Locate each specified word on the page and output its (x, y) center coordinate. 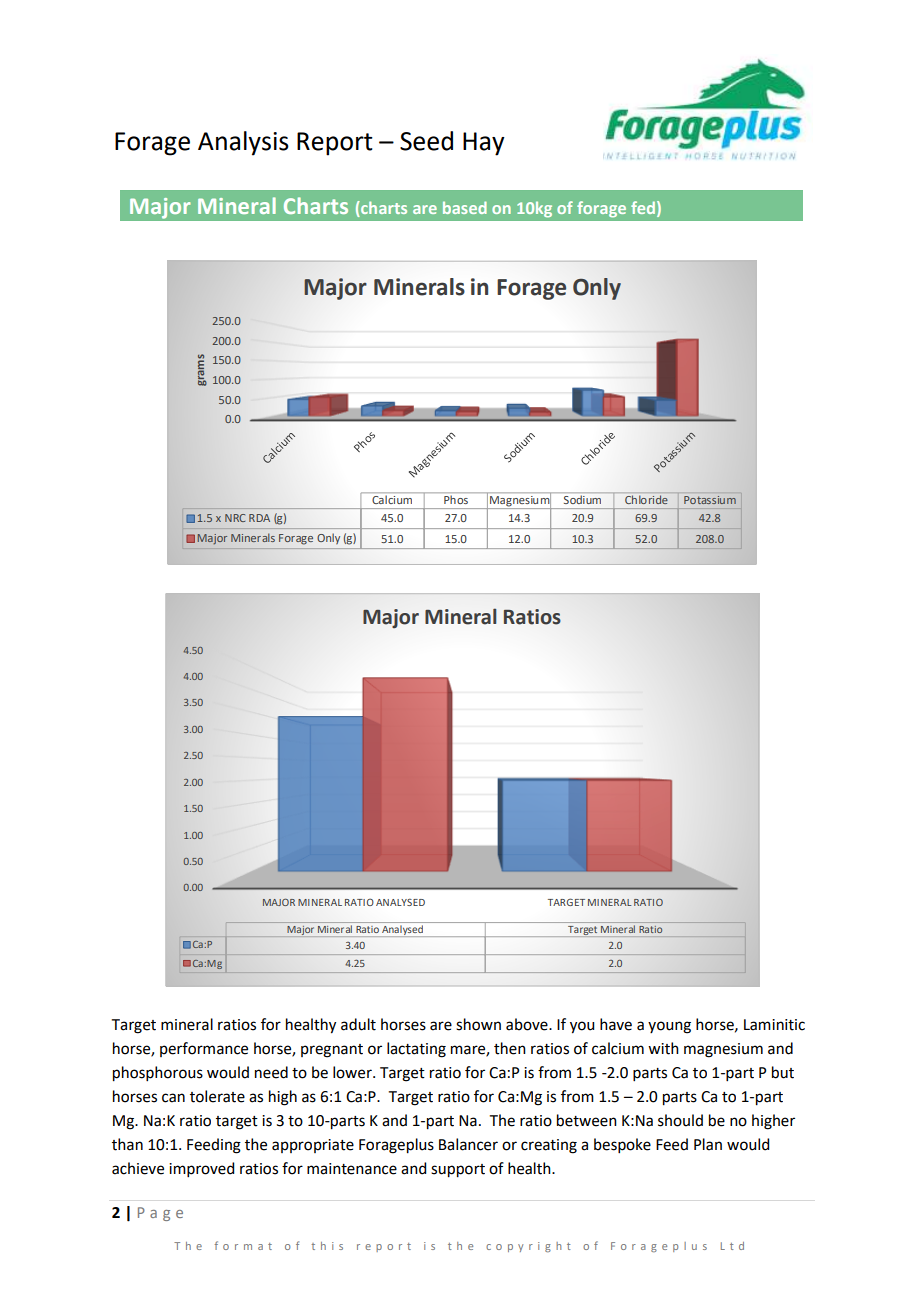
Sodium (582, 500)
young (669, 1027)
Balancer (468, 1144)
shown (478, 1024)
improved (201, 1169)
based (465, 207)
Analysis (243, 143)
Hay (484, 144)
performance (204, 1049)
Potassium (710, 500)
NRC (235, 518)
